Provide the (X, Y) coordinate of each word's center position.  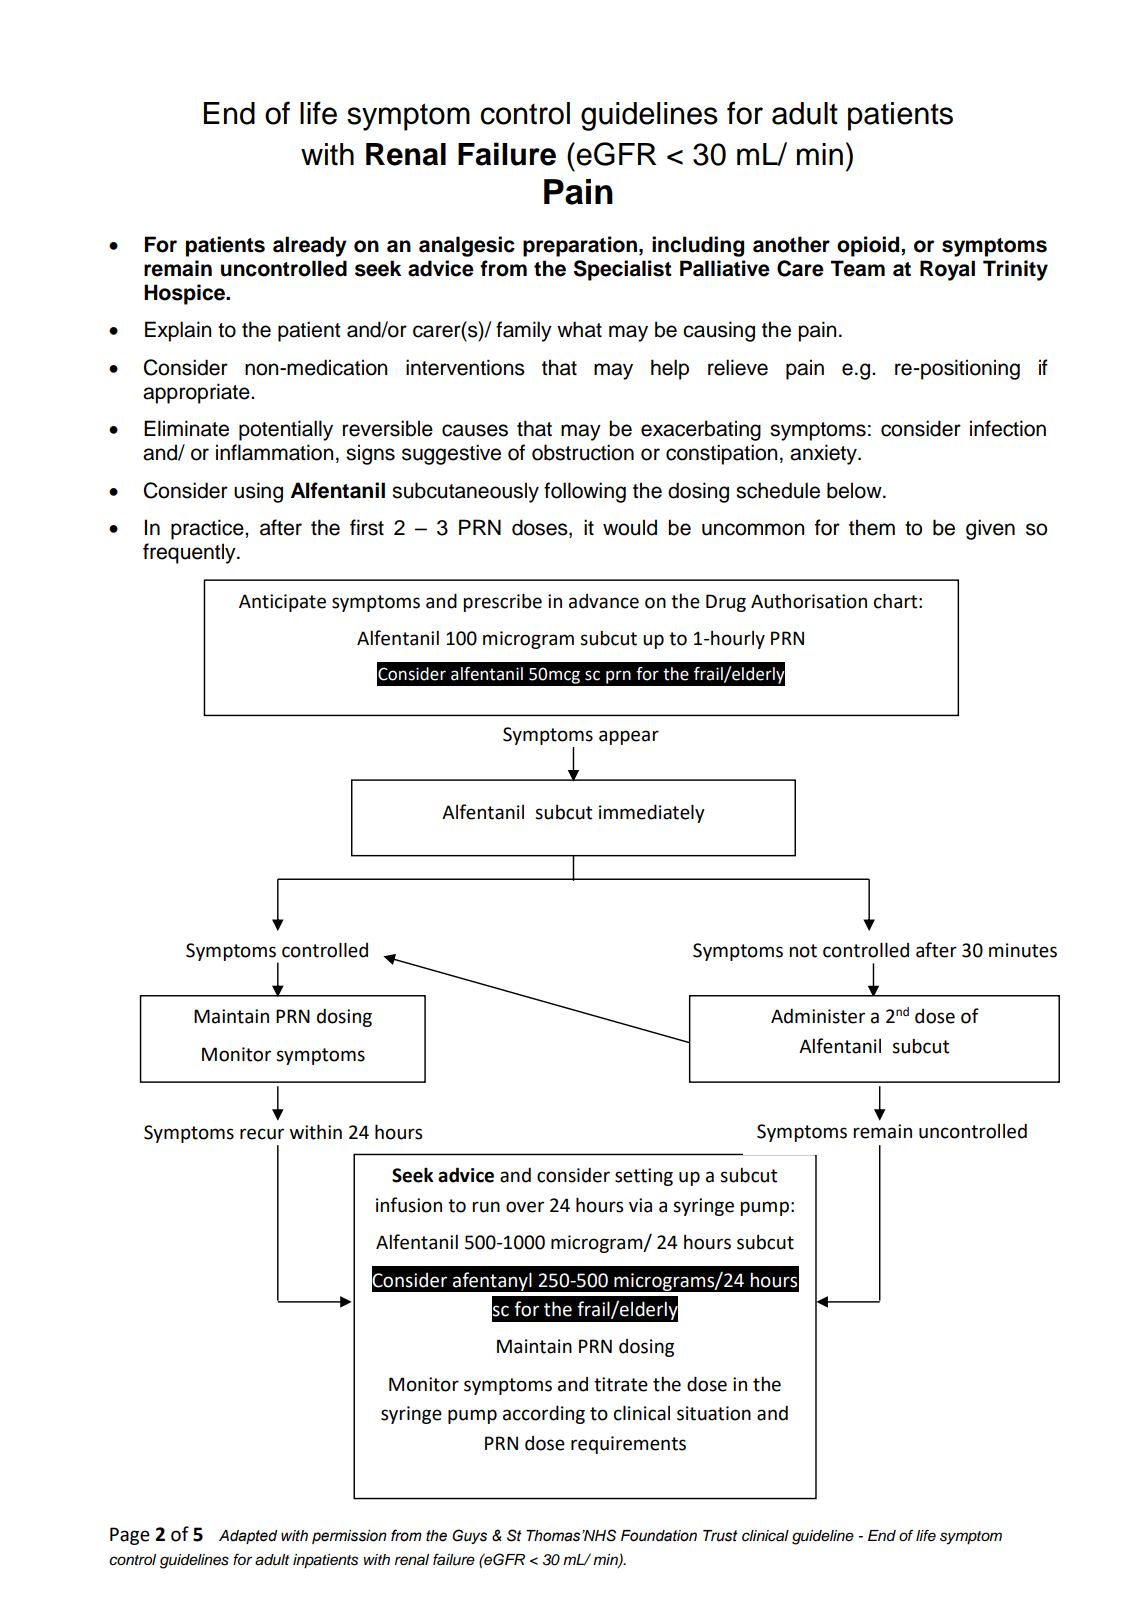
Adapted (248, 1537)
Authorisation (809, 601)
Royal (947, 270)
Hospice (185, 294)
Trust (720, 1536)
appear (629, 737)
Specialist (623, 270)
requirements (628, 1445)
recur (262, 1134)
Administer (818, 1016)
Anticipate (282, 603)
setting (644, 1177)
